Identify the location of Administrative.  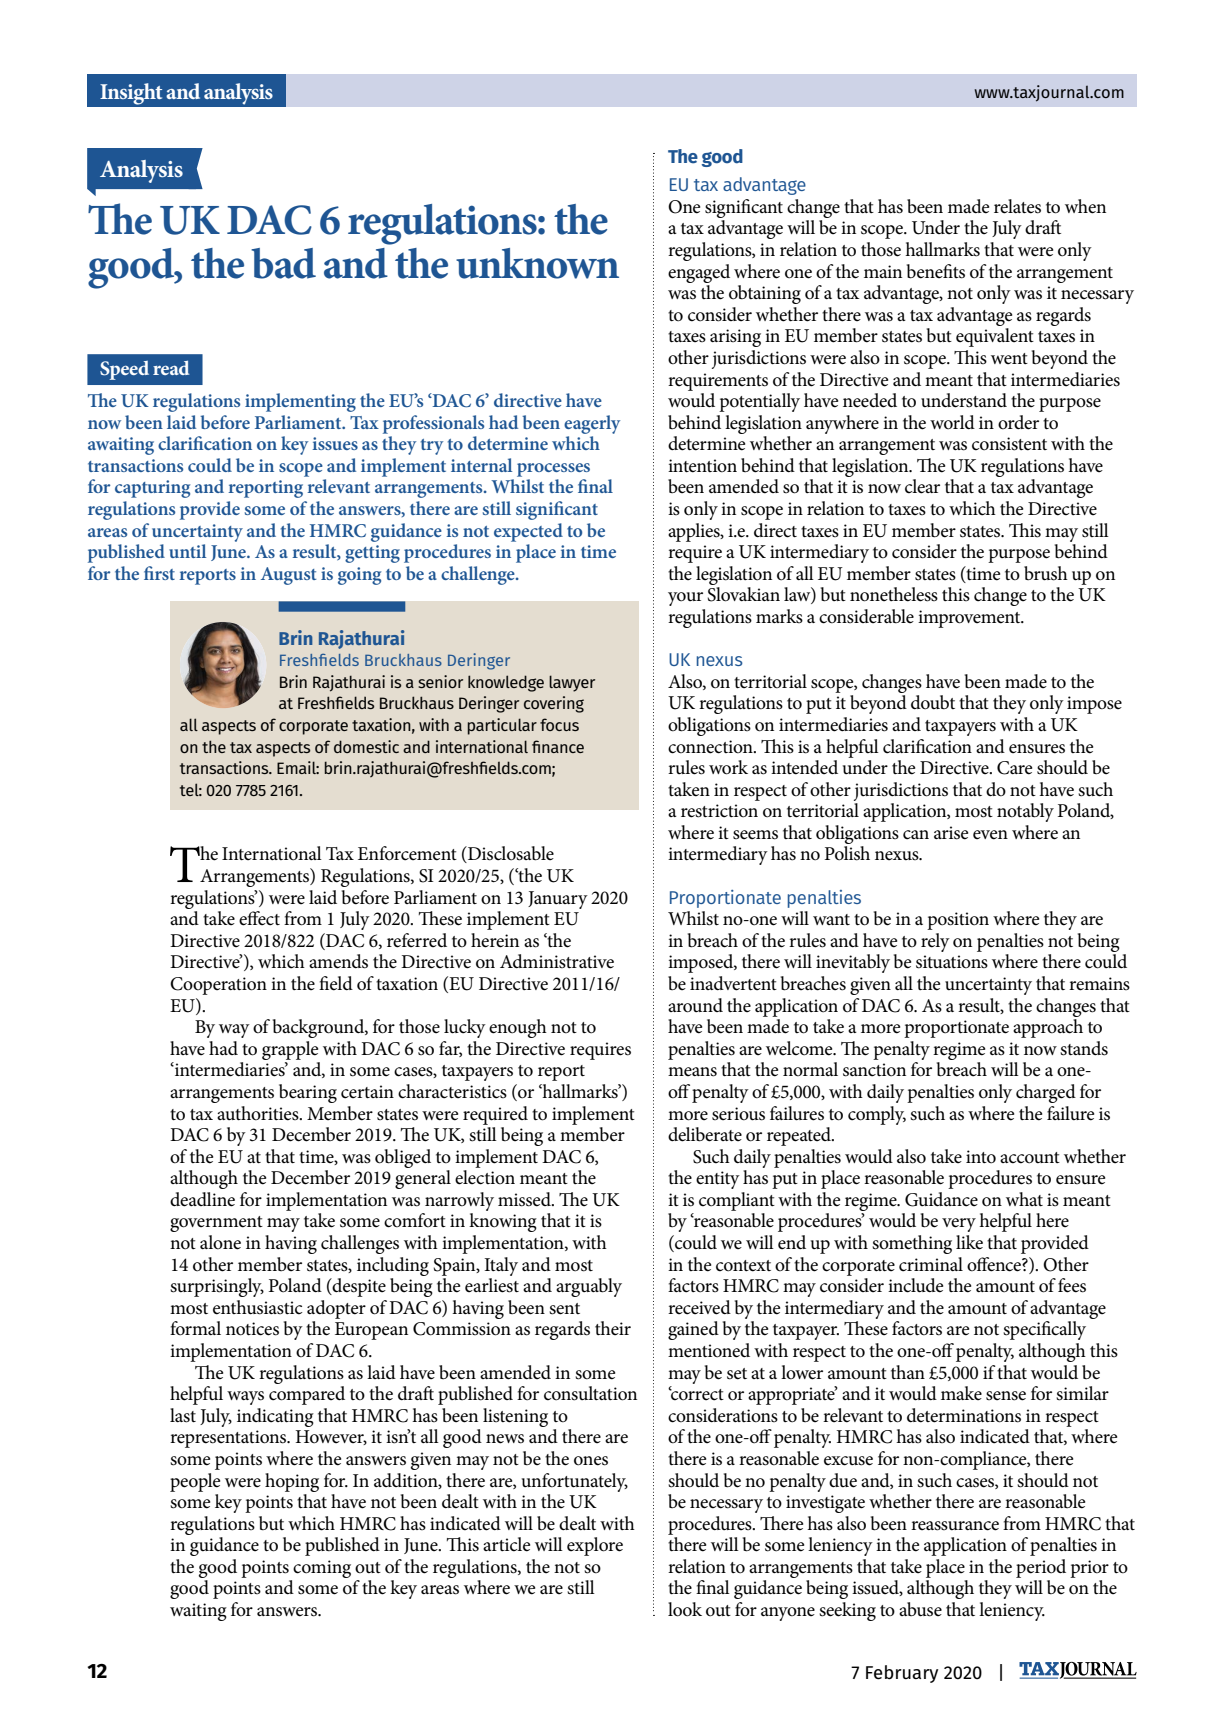
(557, 961).
